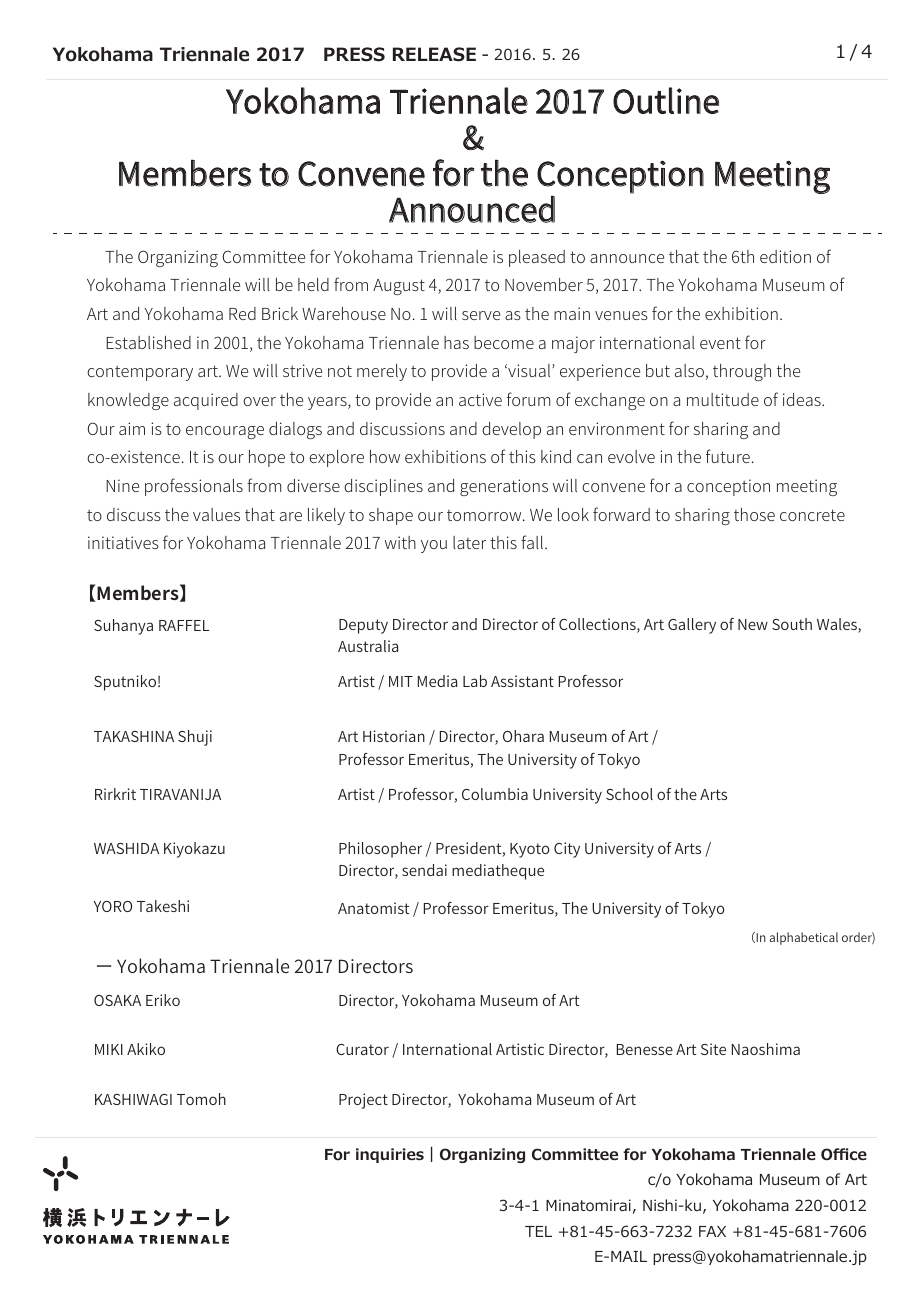 The image size is (924, 1297). Describe the element at coordinates (629, 794) in the page. I see `School` at that location.
